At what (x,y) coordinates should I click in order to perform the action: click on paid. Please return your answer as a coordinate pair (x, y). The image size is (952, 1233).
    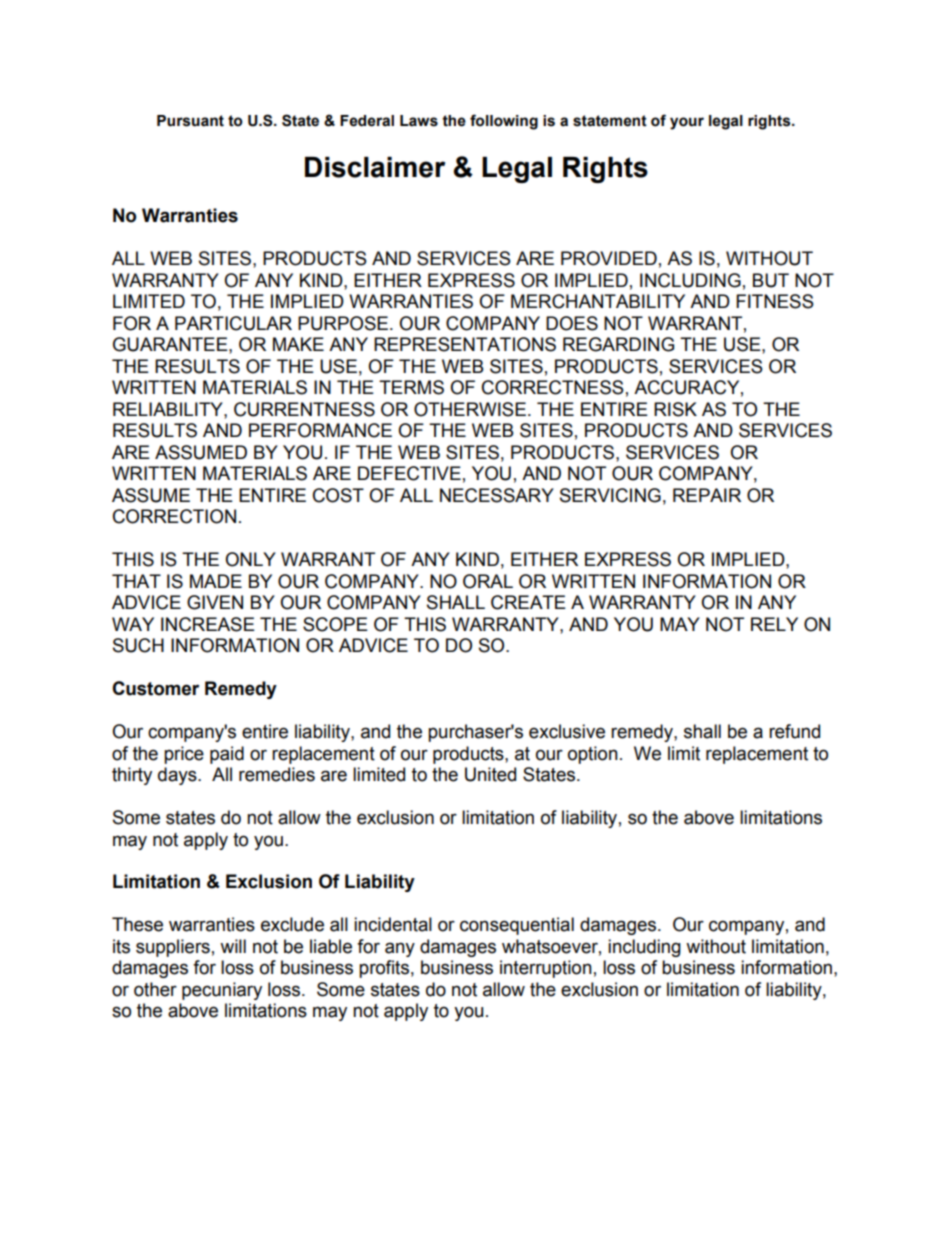
    Looking at the image, I should click on (227, 755).
